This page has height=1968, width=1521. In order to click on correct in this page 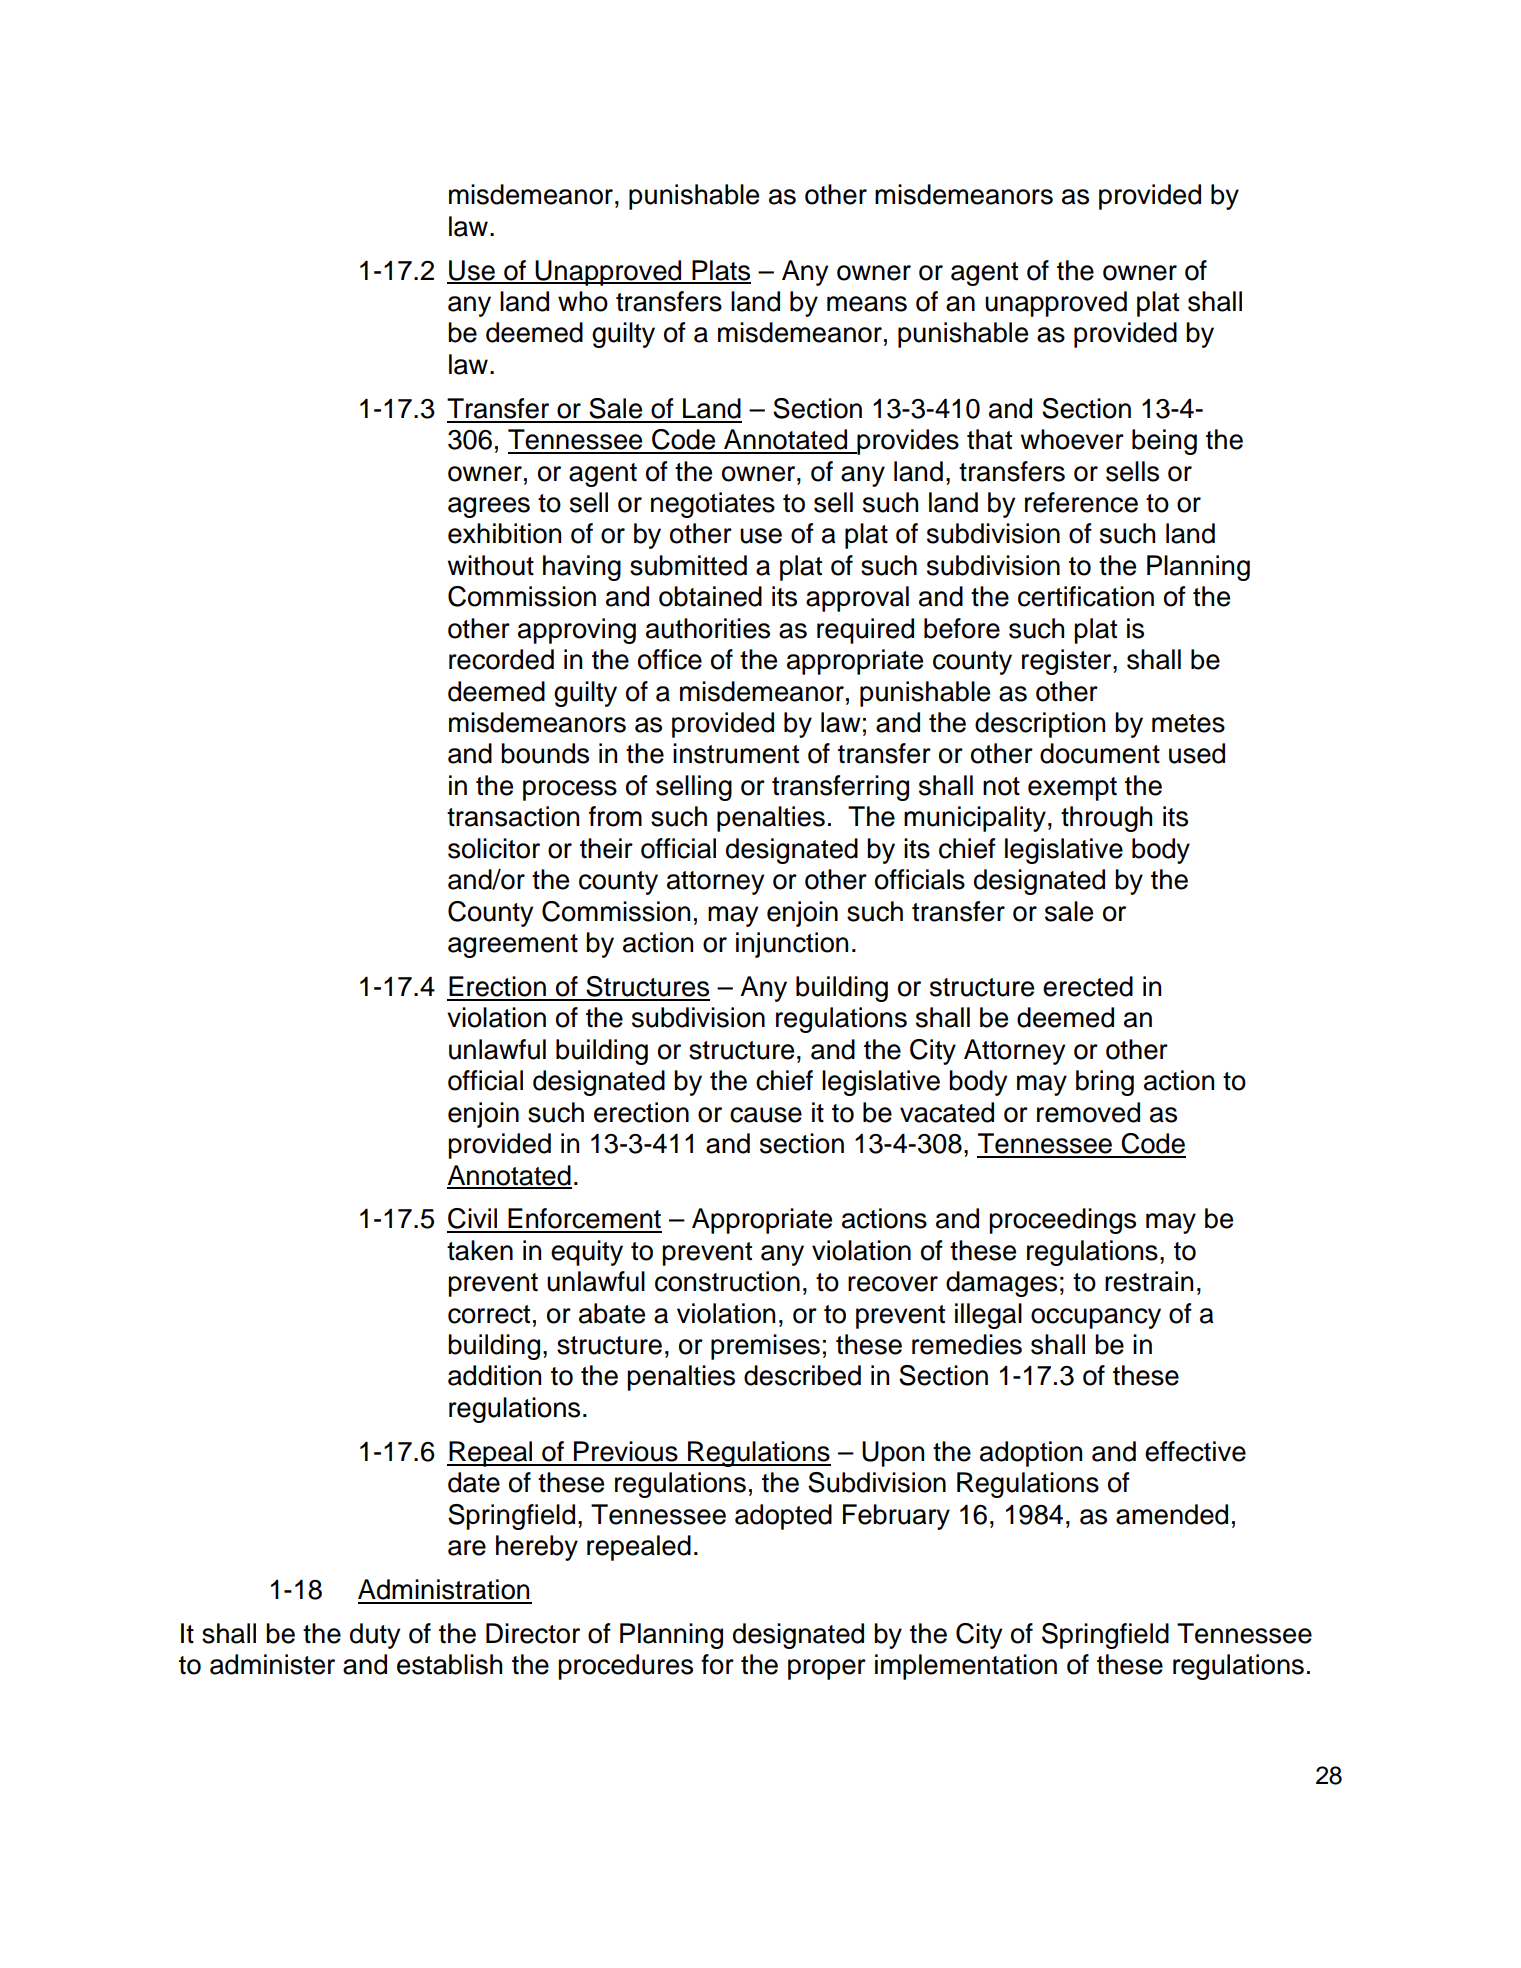, I will do `click(489, 1314)`.
